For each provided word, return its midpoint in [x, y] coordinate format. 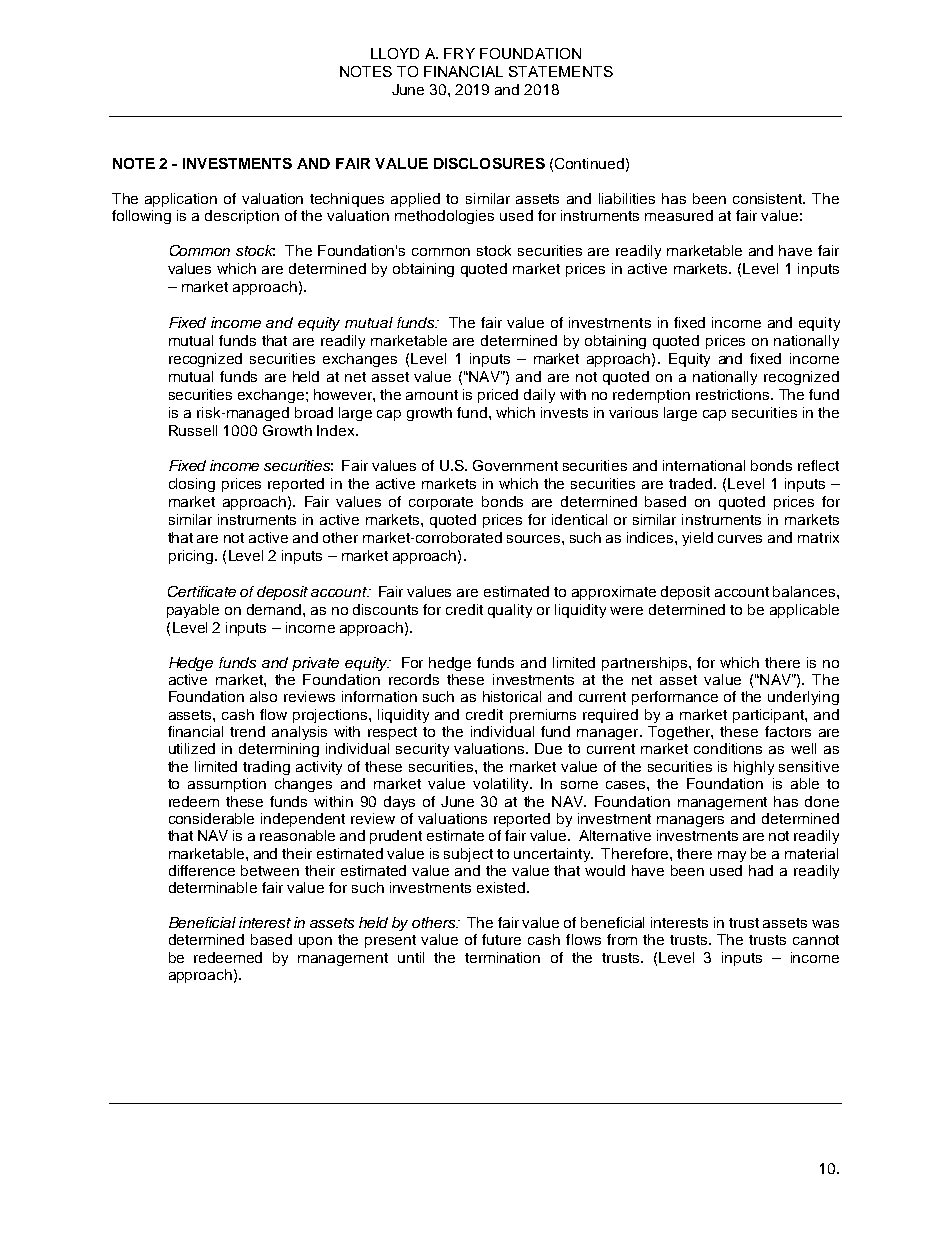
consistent [769, 198]
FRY [459, 53]
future [501, 939]
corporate [441, 503]
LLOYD [395, 53]
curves [740, 539]
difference [202, 870]
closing [192, 485]
